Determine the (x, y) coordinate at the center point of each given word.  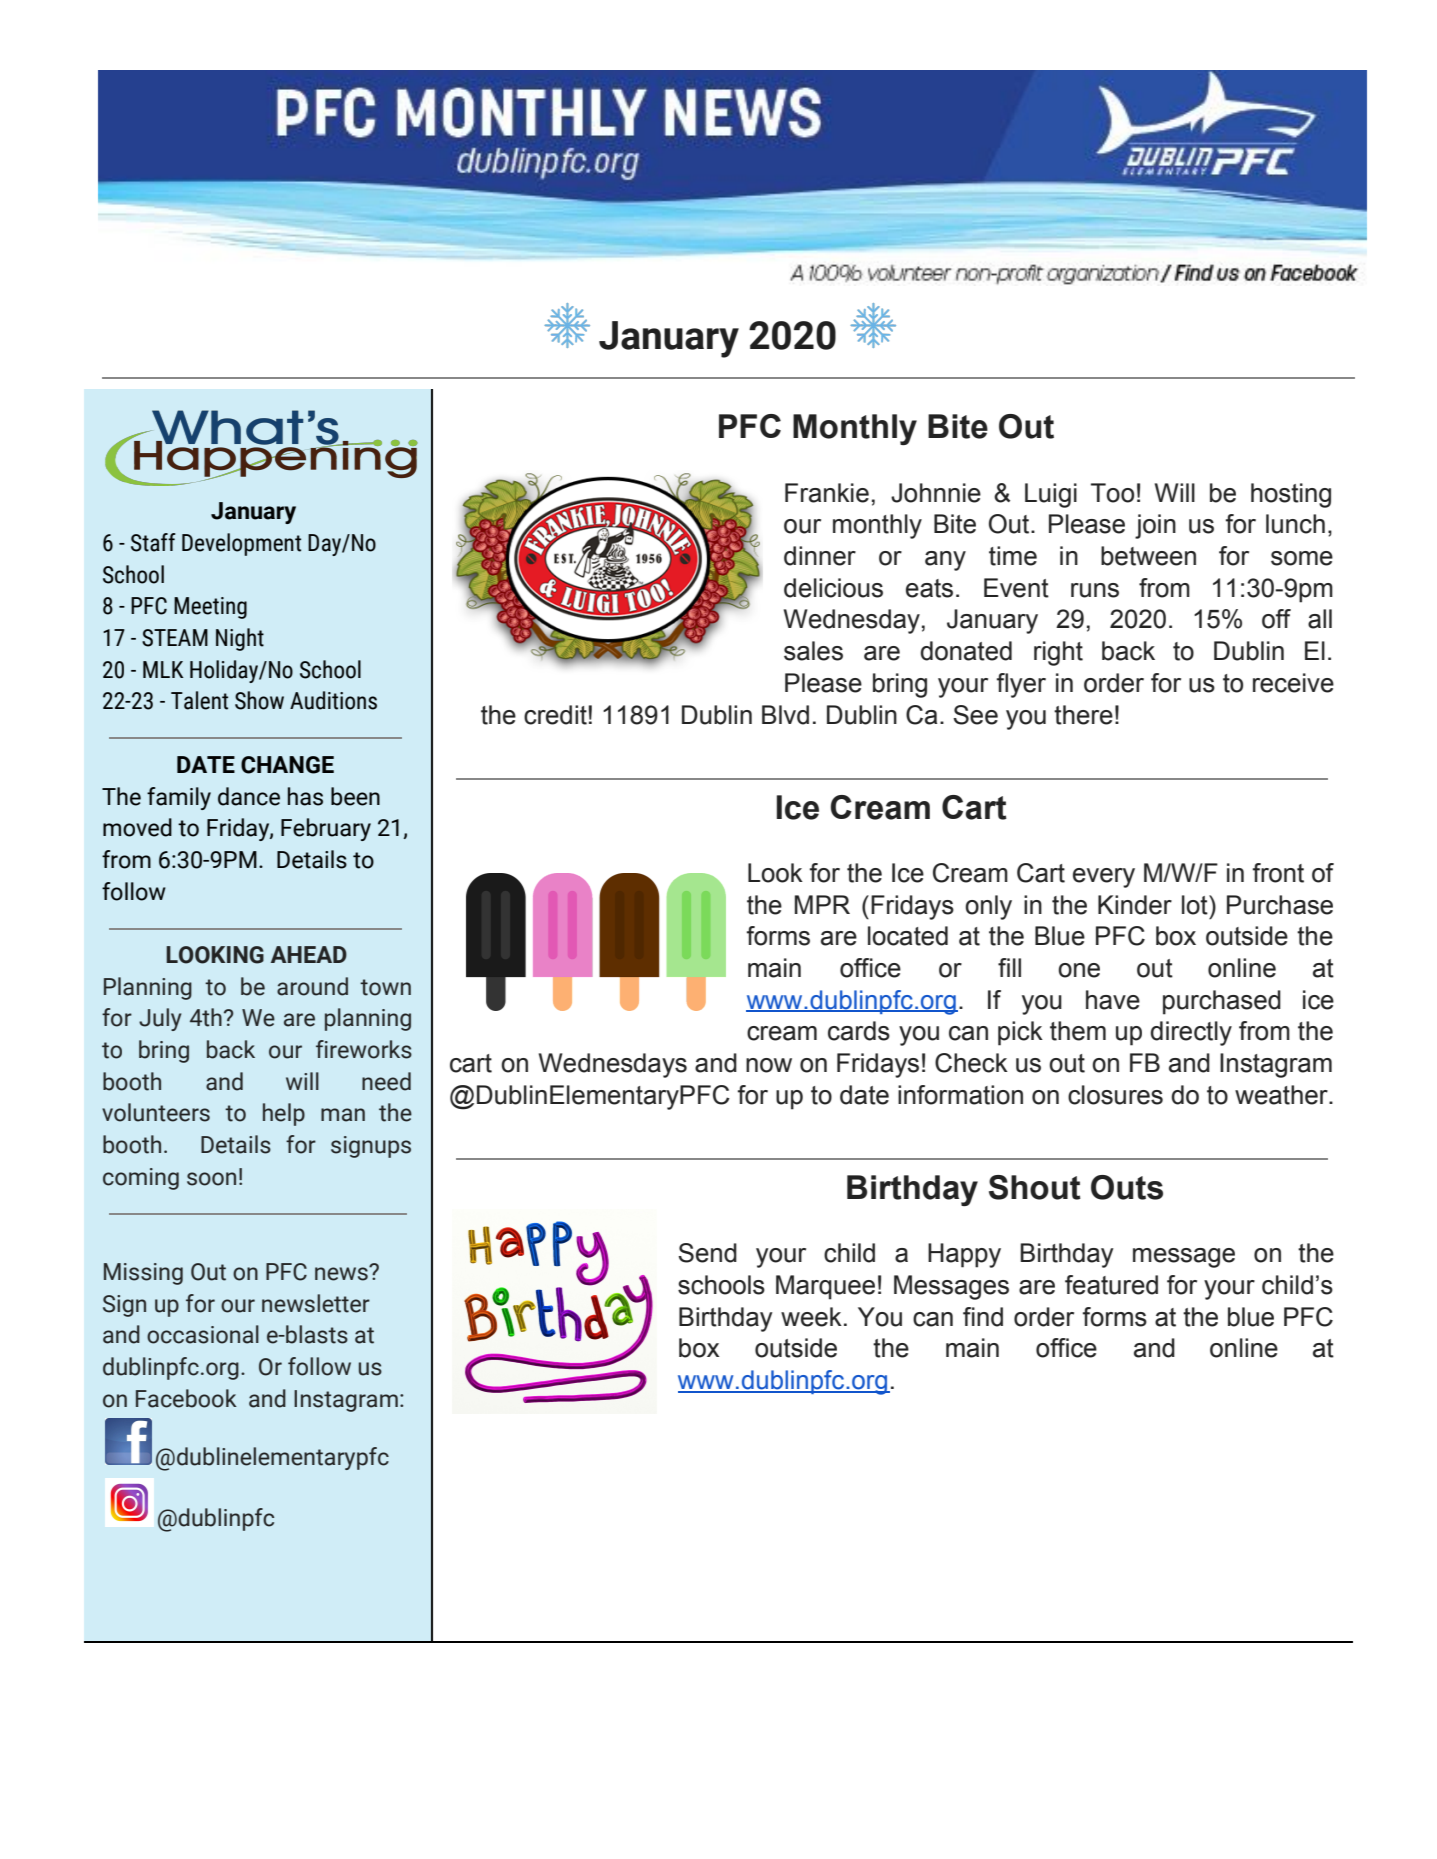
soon (211, 1179)
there (1083, 715)
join (1155, 526)
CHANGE (287, 765)
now (769, 1065)
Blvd (785, 715)
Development (241, 544)
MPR (822, 904)
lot (1196, 905)
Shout (1035, 1187)
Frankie (827, 493)
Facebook (186, 1398)
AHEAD (309, 954)
